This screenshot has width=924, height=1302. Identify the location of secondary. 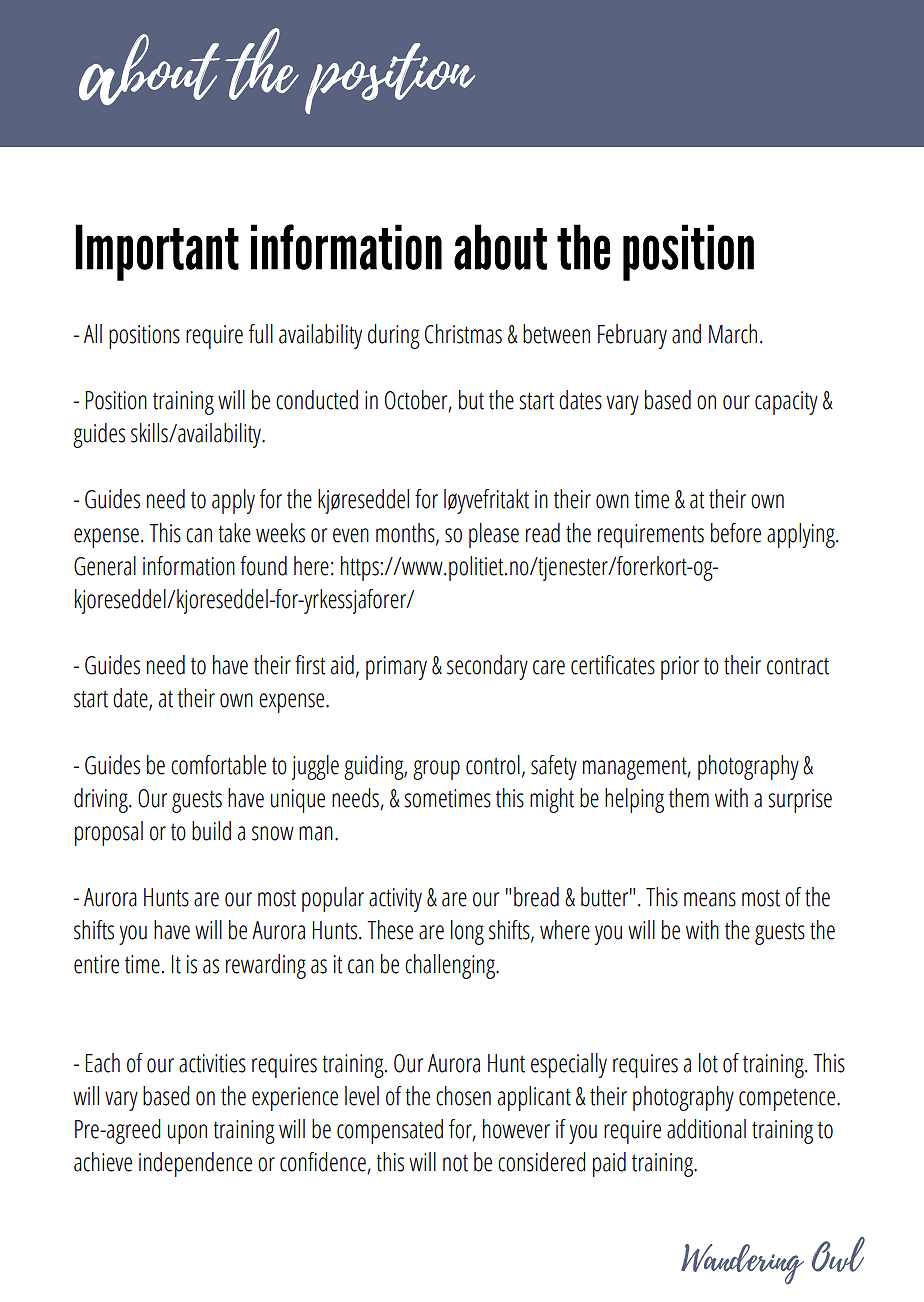
(487, 667).
